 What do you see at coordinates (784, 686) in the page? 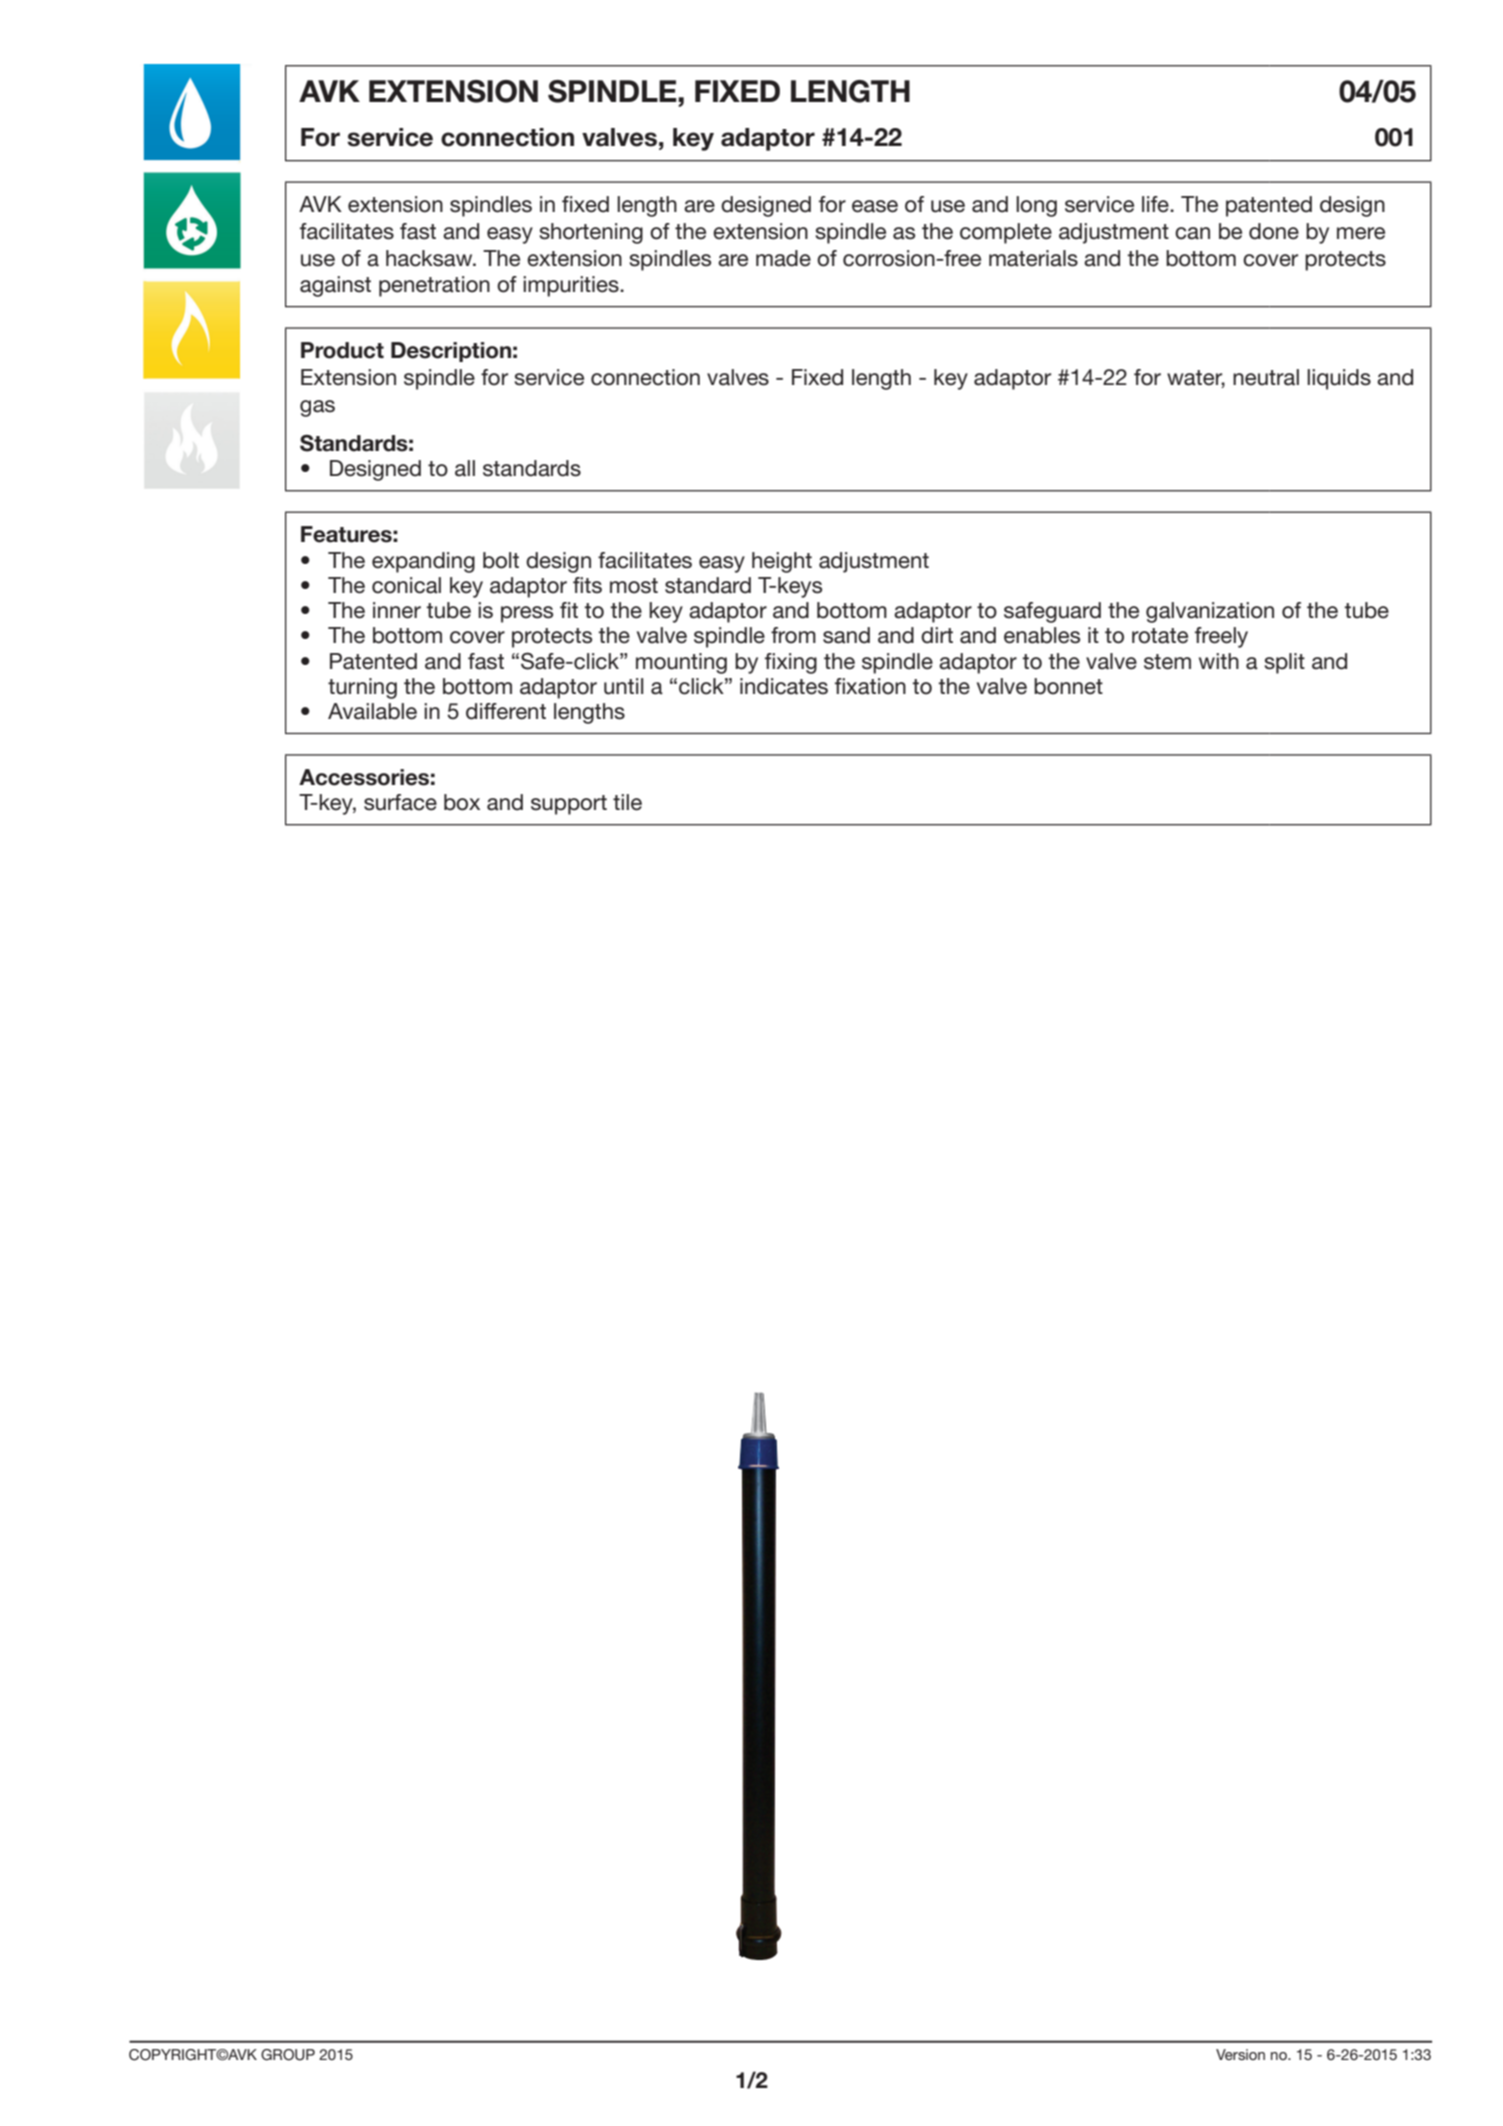
I see `indicates` at bounding box center [784, 686].
